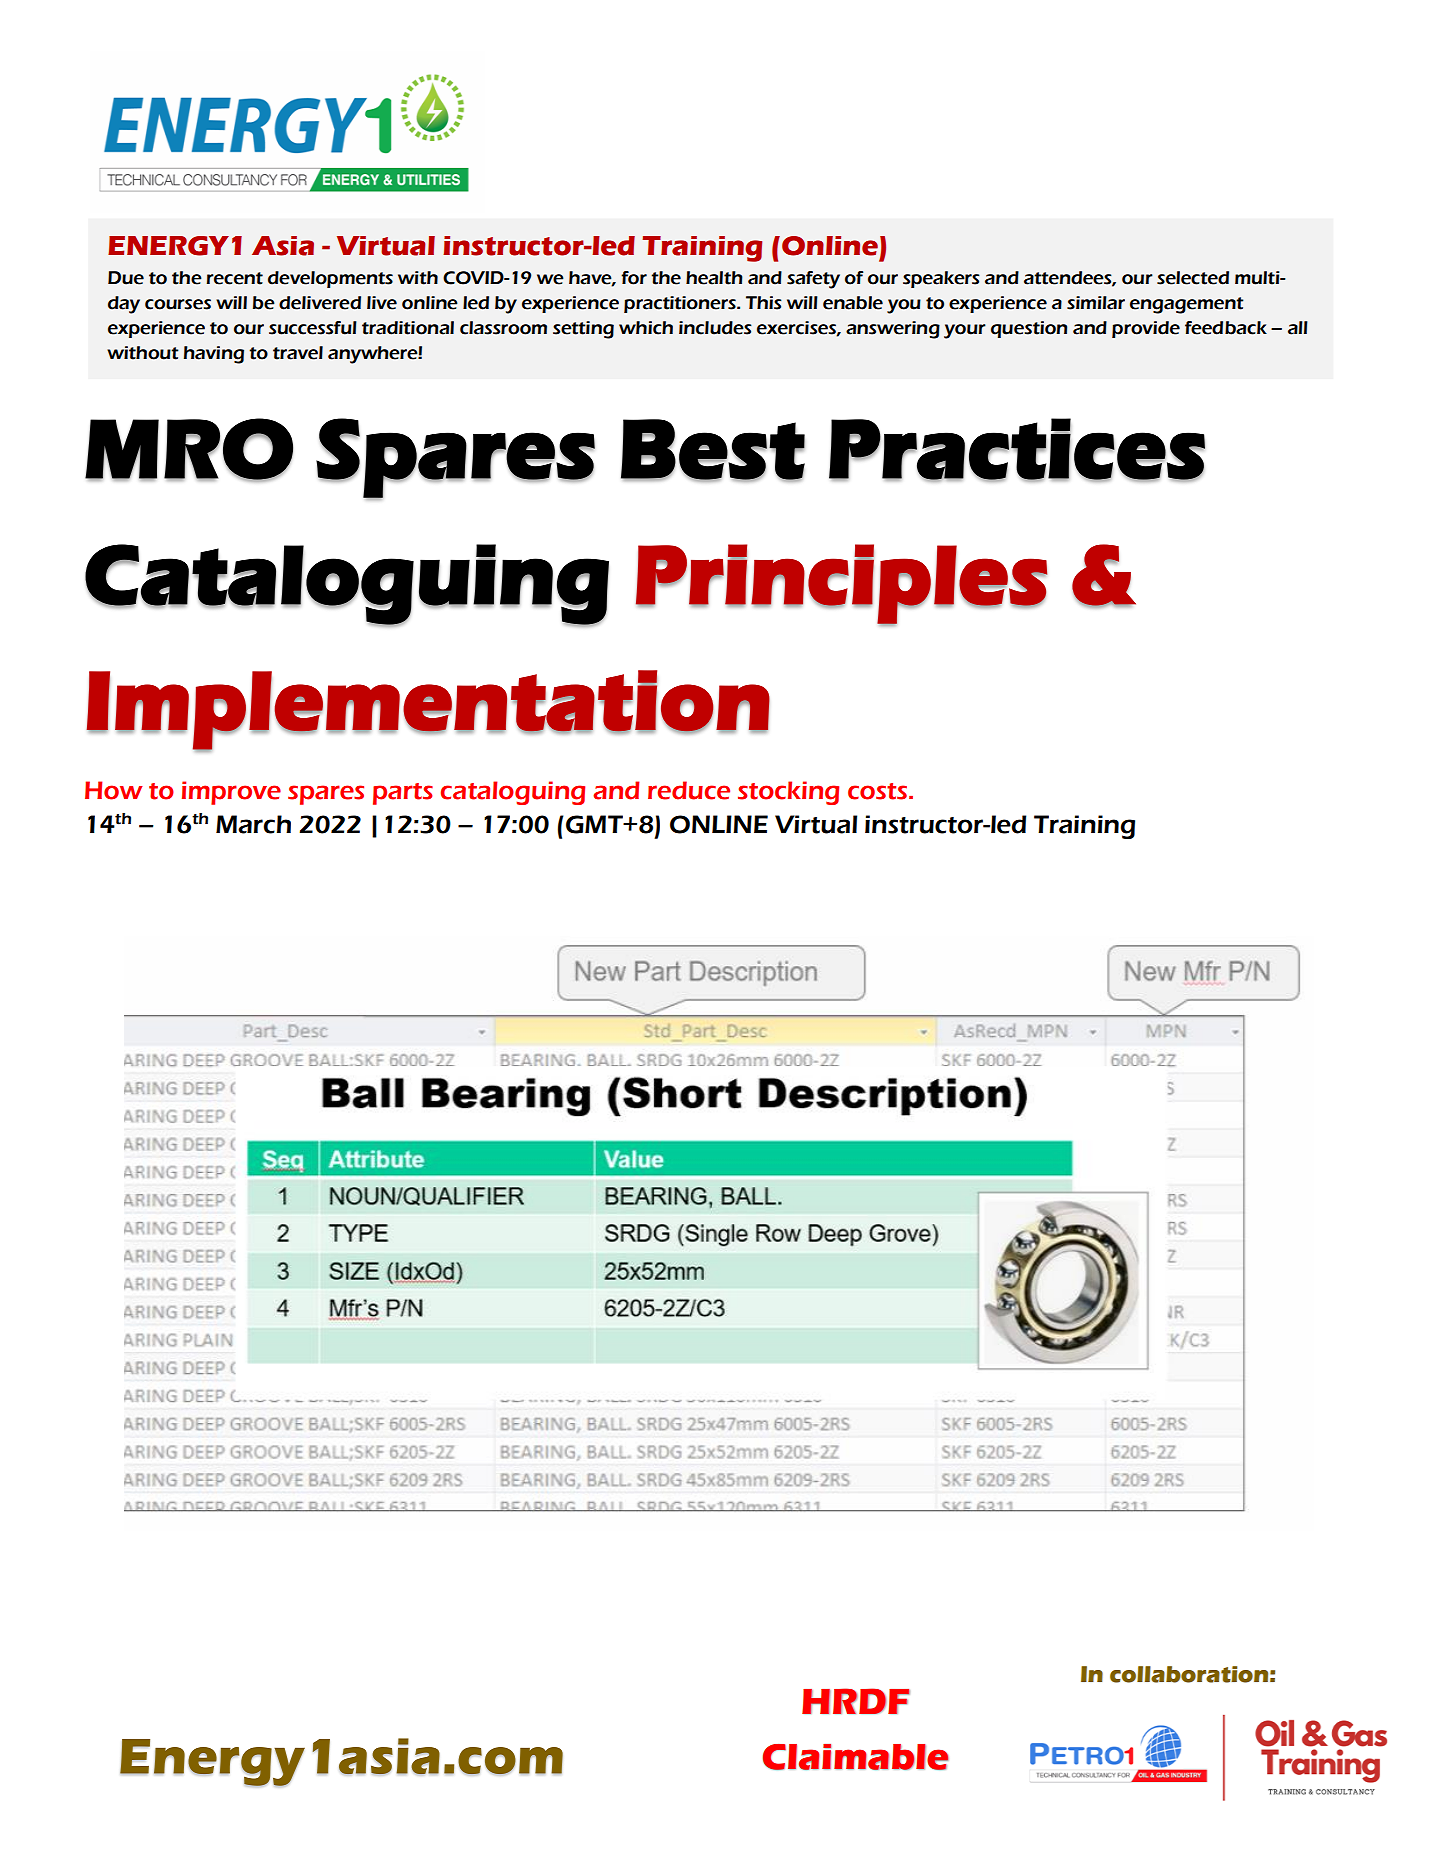 Image resolution: width=1438 pixels, height=1860 pixels. What do you see at coordinates (313, 328) in the screenshot?
I see `successful` at bounding box center [313, 328].
